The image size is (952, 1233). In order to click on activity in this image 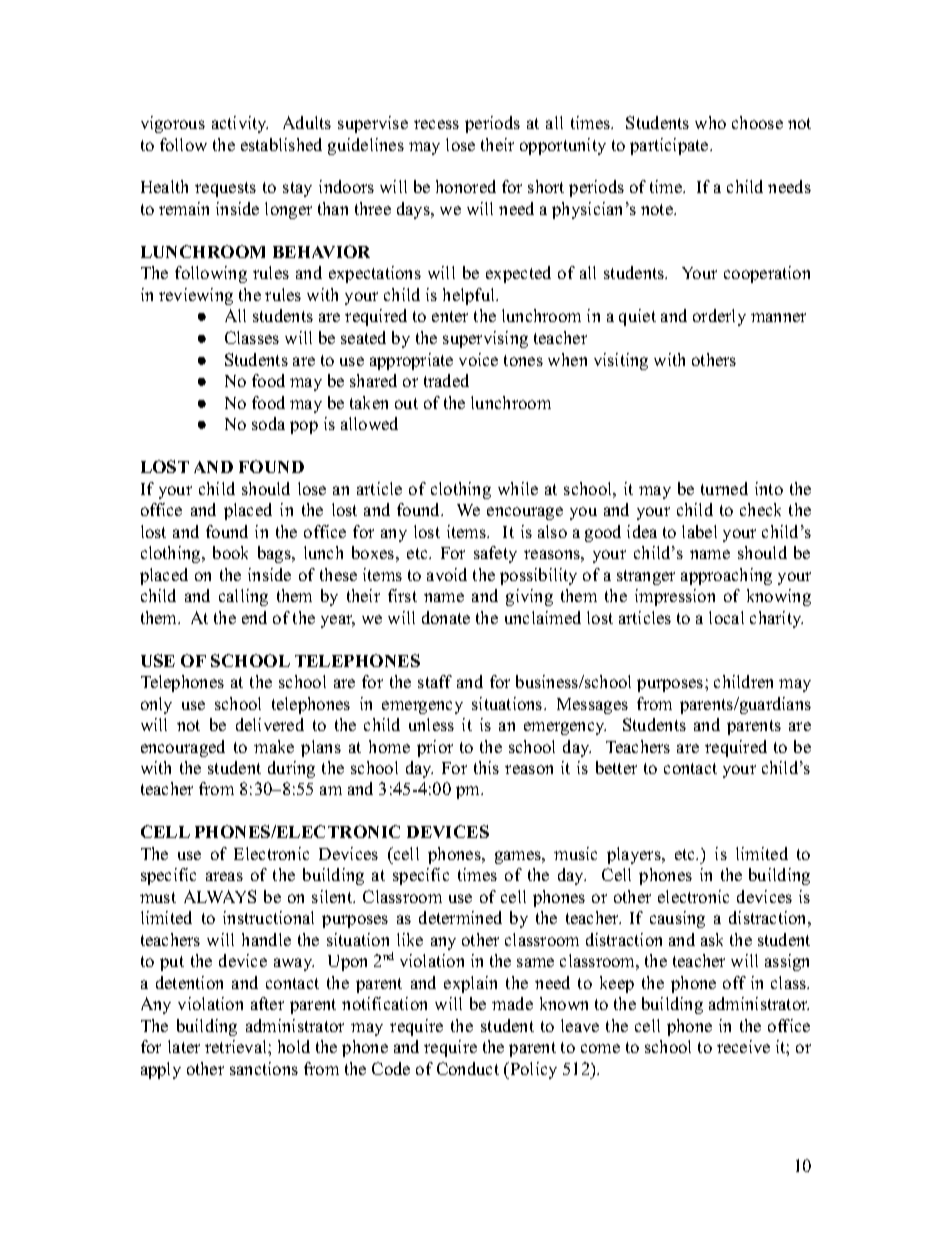, I will do `click(240, 124)`.
